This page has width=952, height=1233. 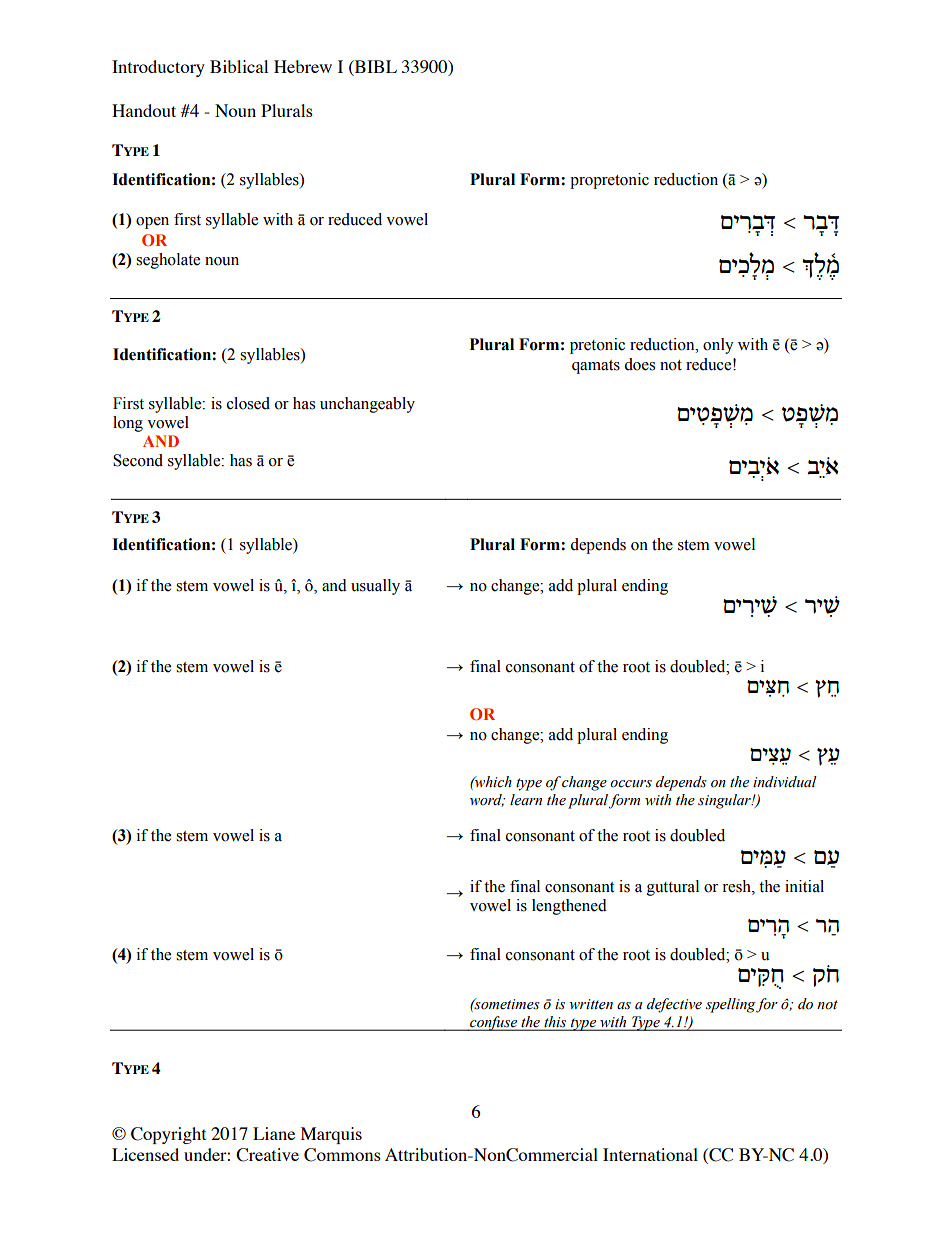 I want to click on only, so click(x=718, y=346).
